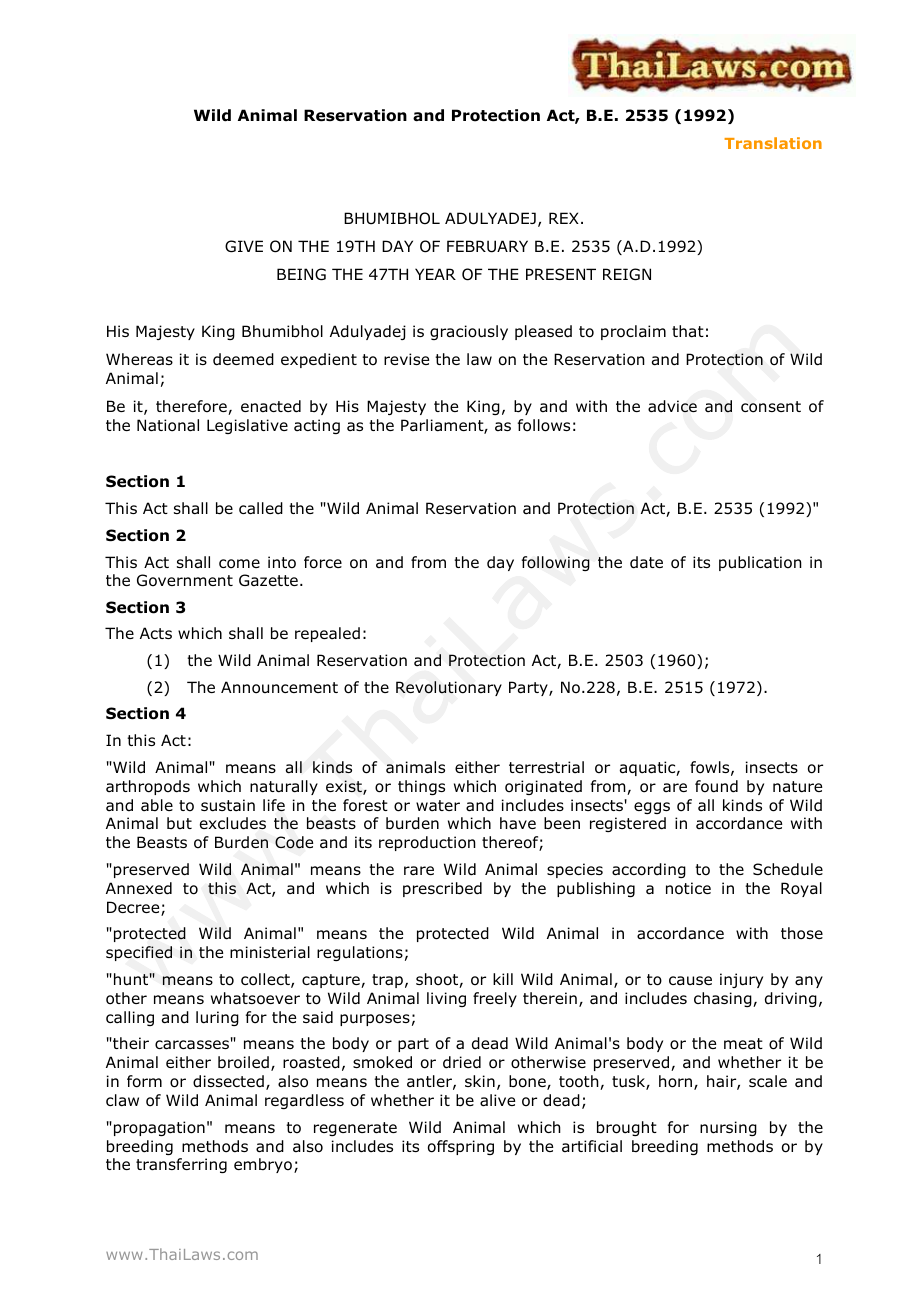 The width and height of the screenshot is (924, 1308). I want to click on water, so click(438, 805).
